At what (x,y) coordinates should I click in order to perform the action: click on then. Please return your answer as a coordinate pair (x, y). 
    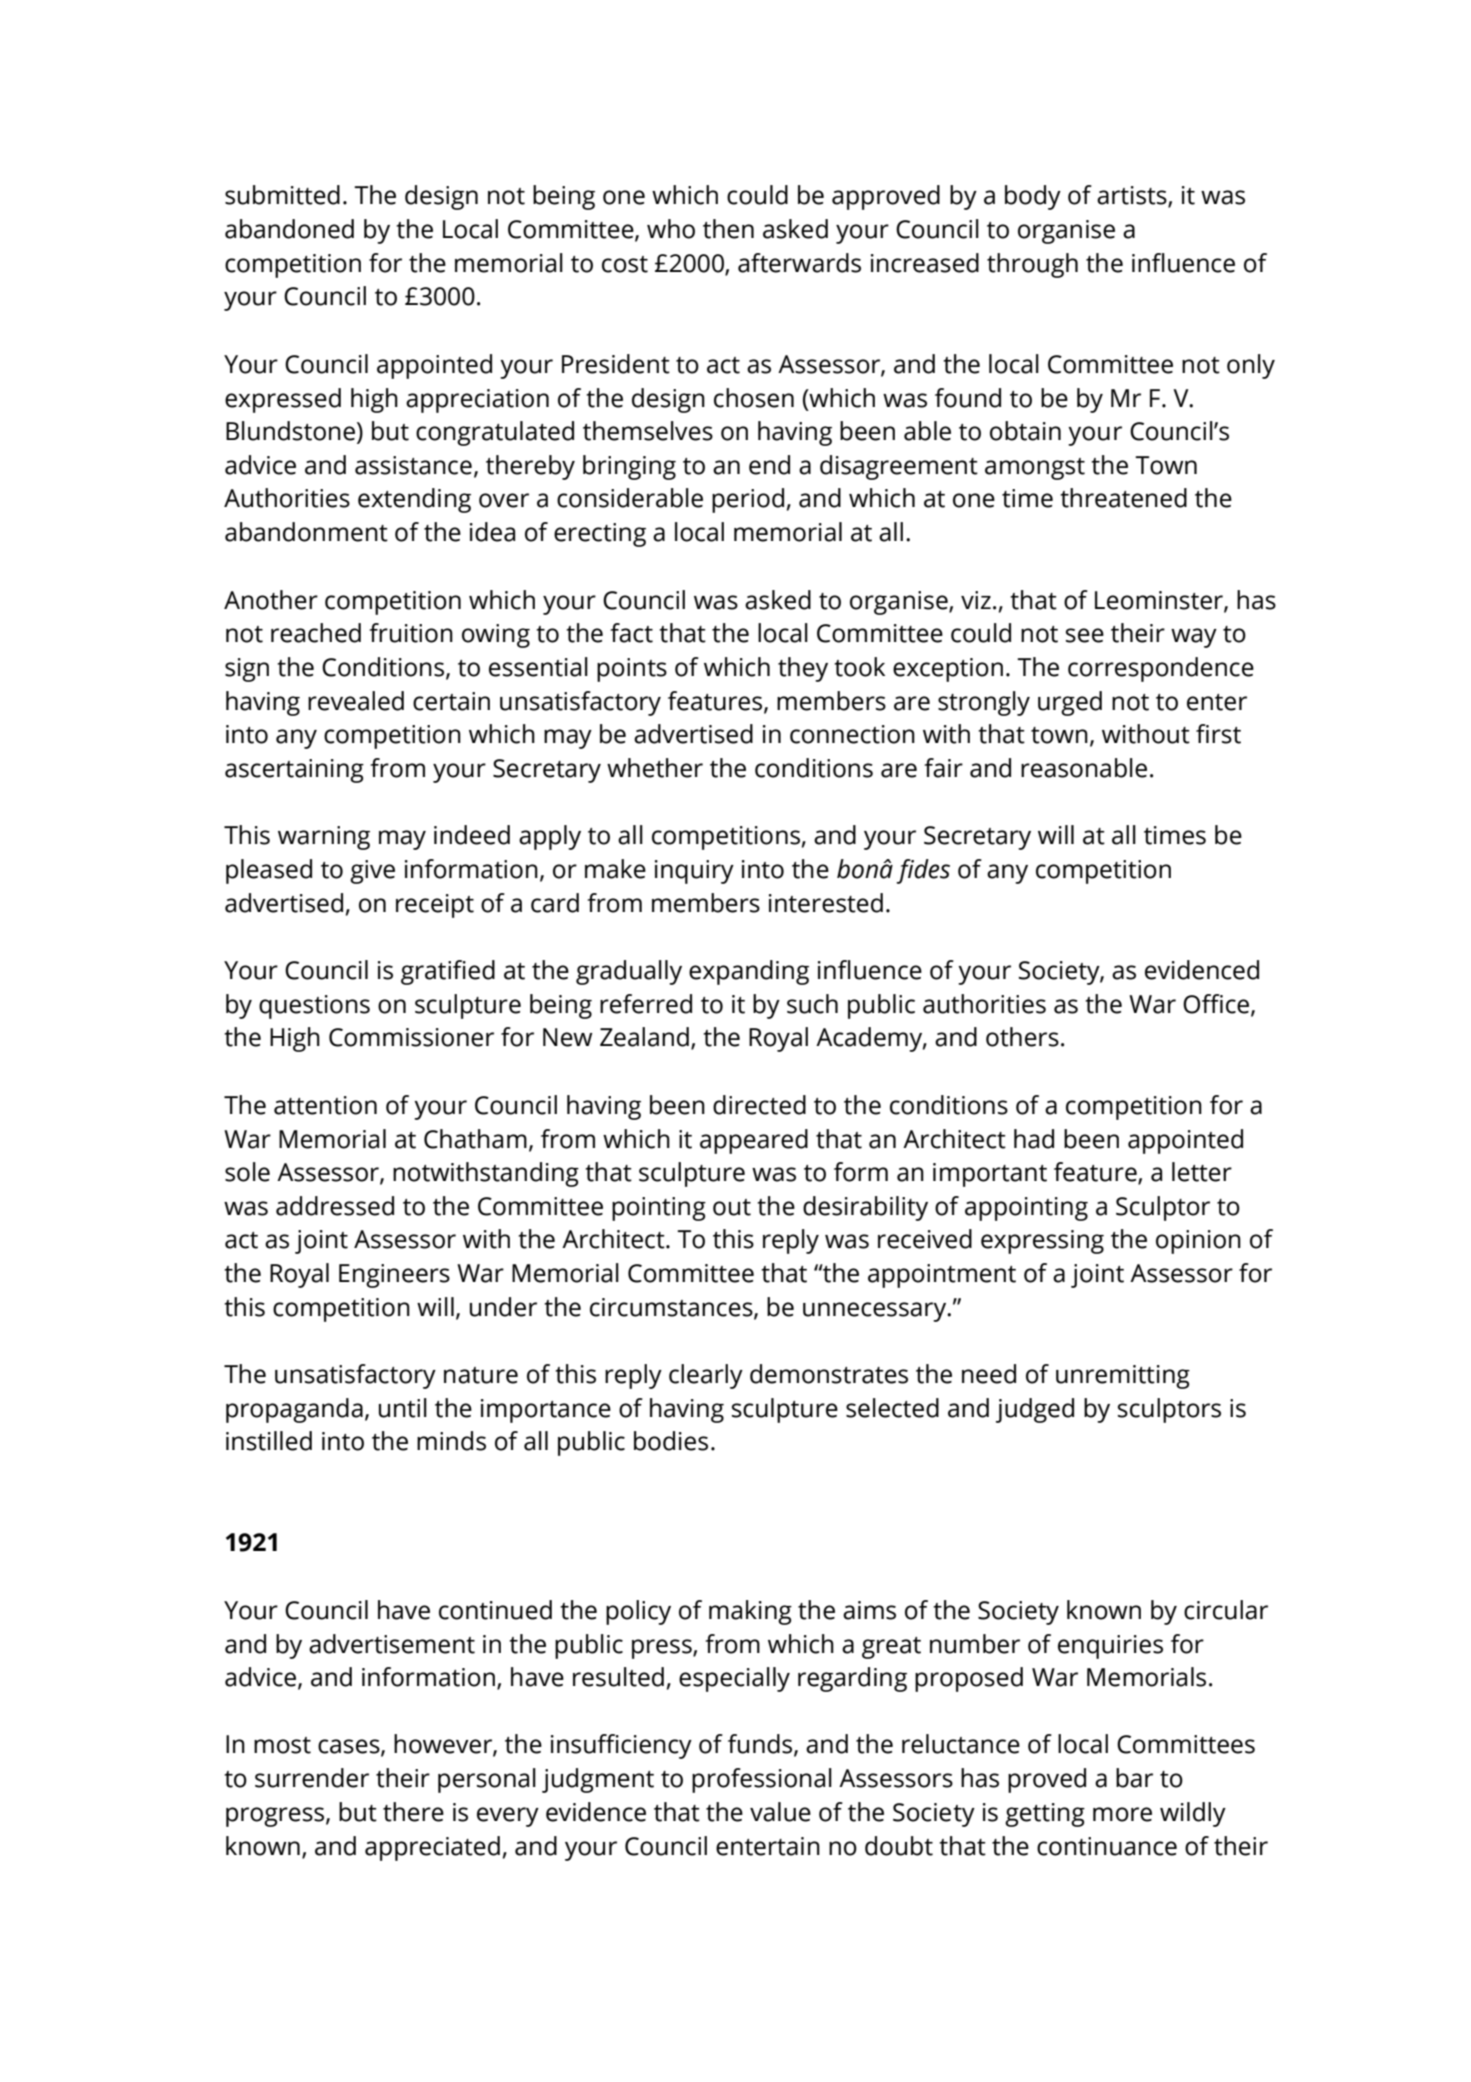
    Looking at the image, I should click on (728, 229).
